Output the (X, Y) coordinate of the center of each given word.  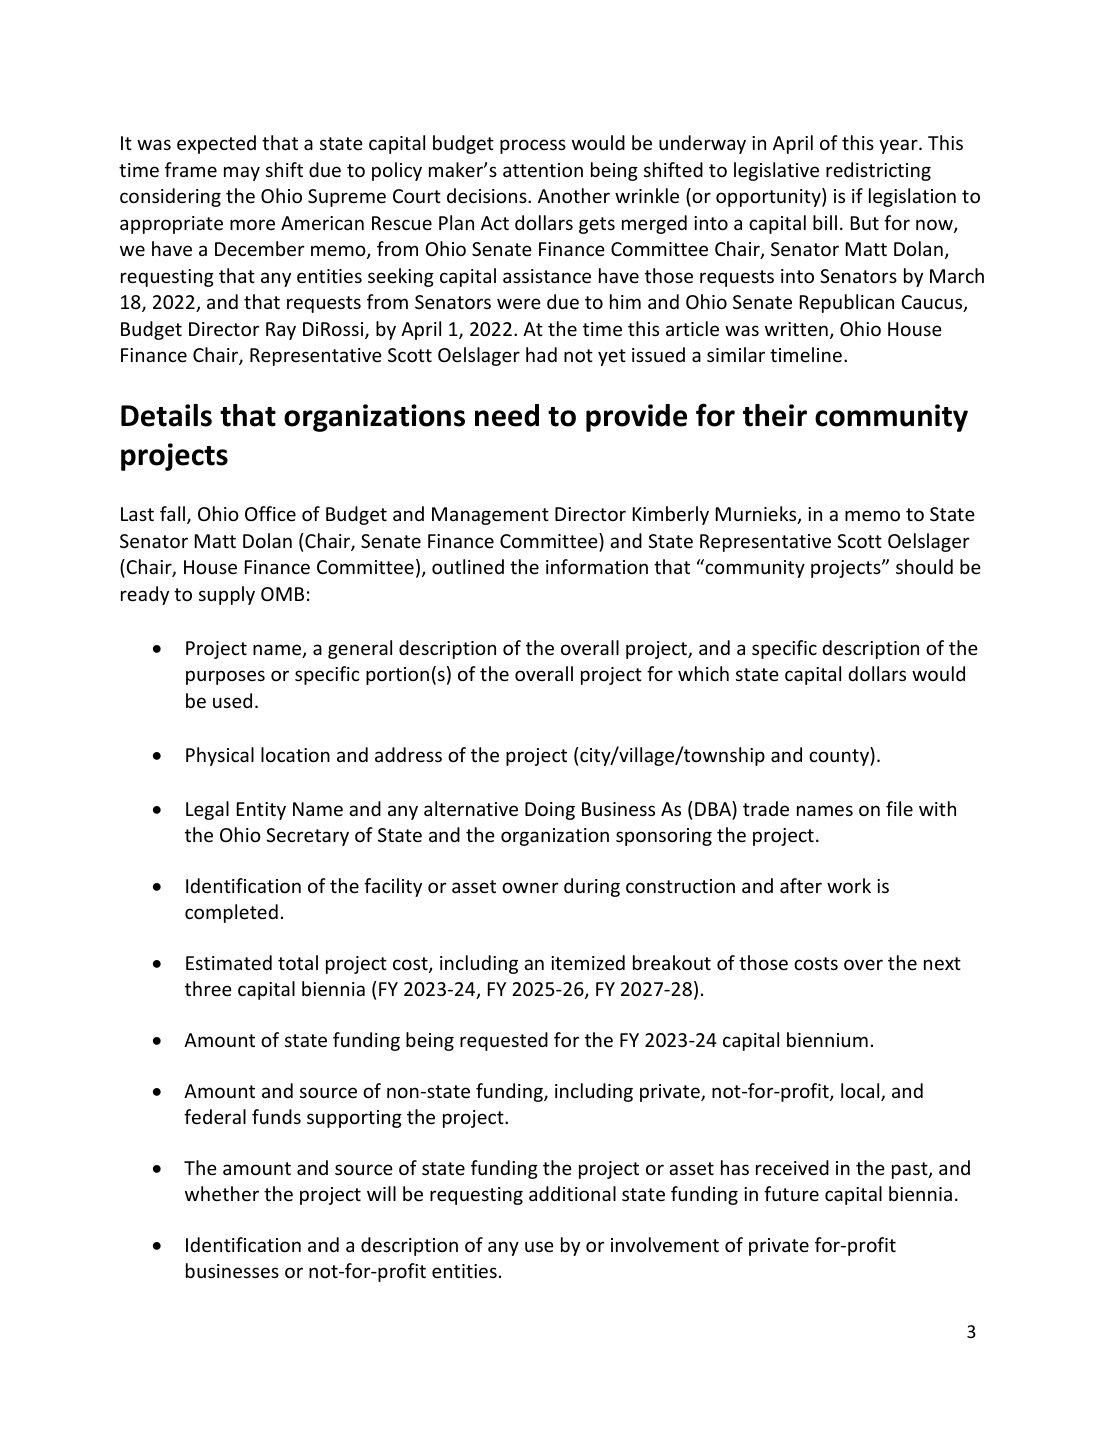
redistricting (878, 171)
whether (222, 1193)
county (840, 756)
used (232, 700)
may (242, 173)
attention (543, 170)
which (703, 673)
